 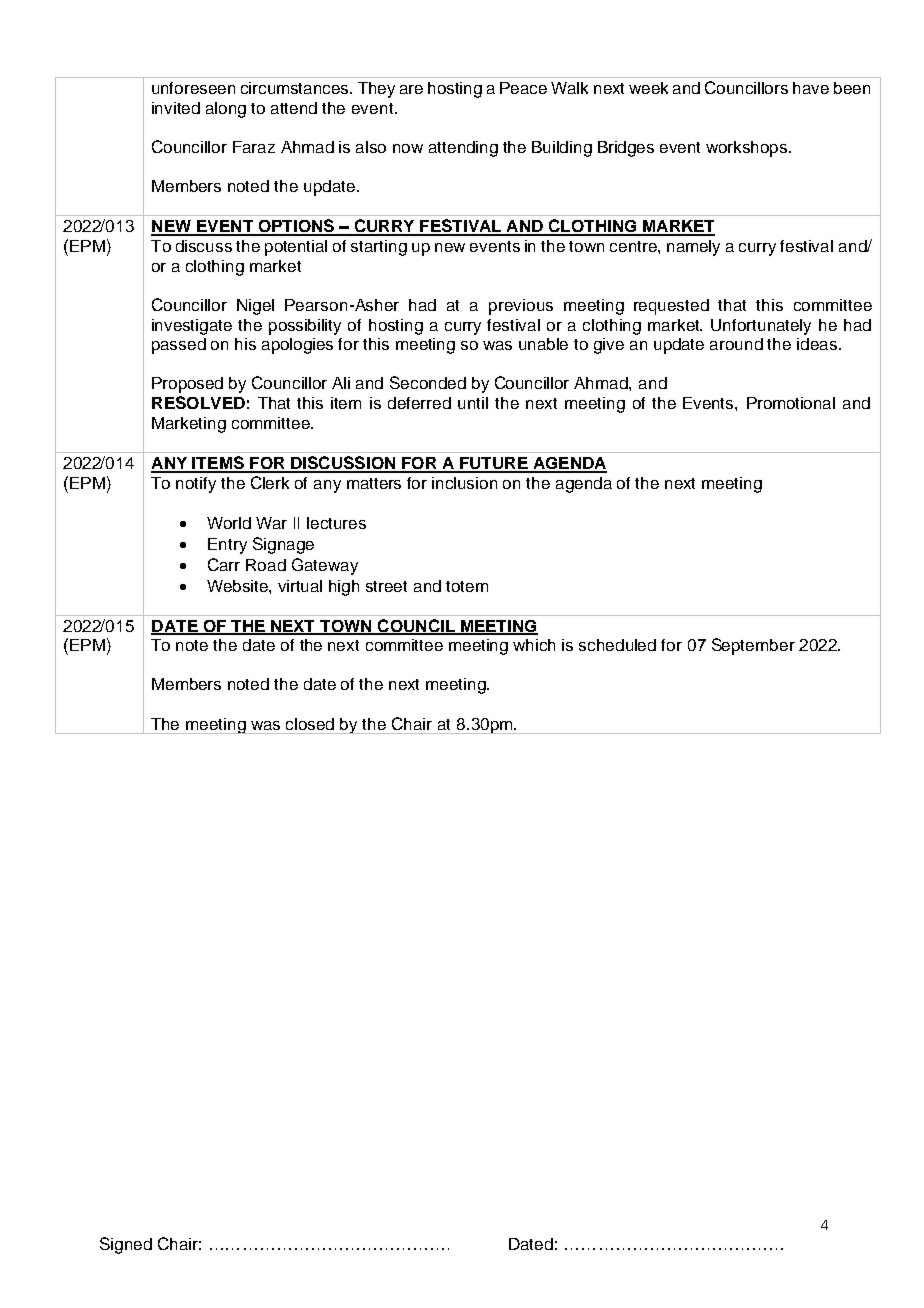 I want to click on scheduled, so click(x=617, y=645).
